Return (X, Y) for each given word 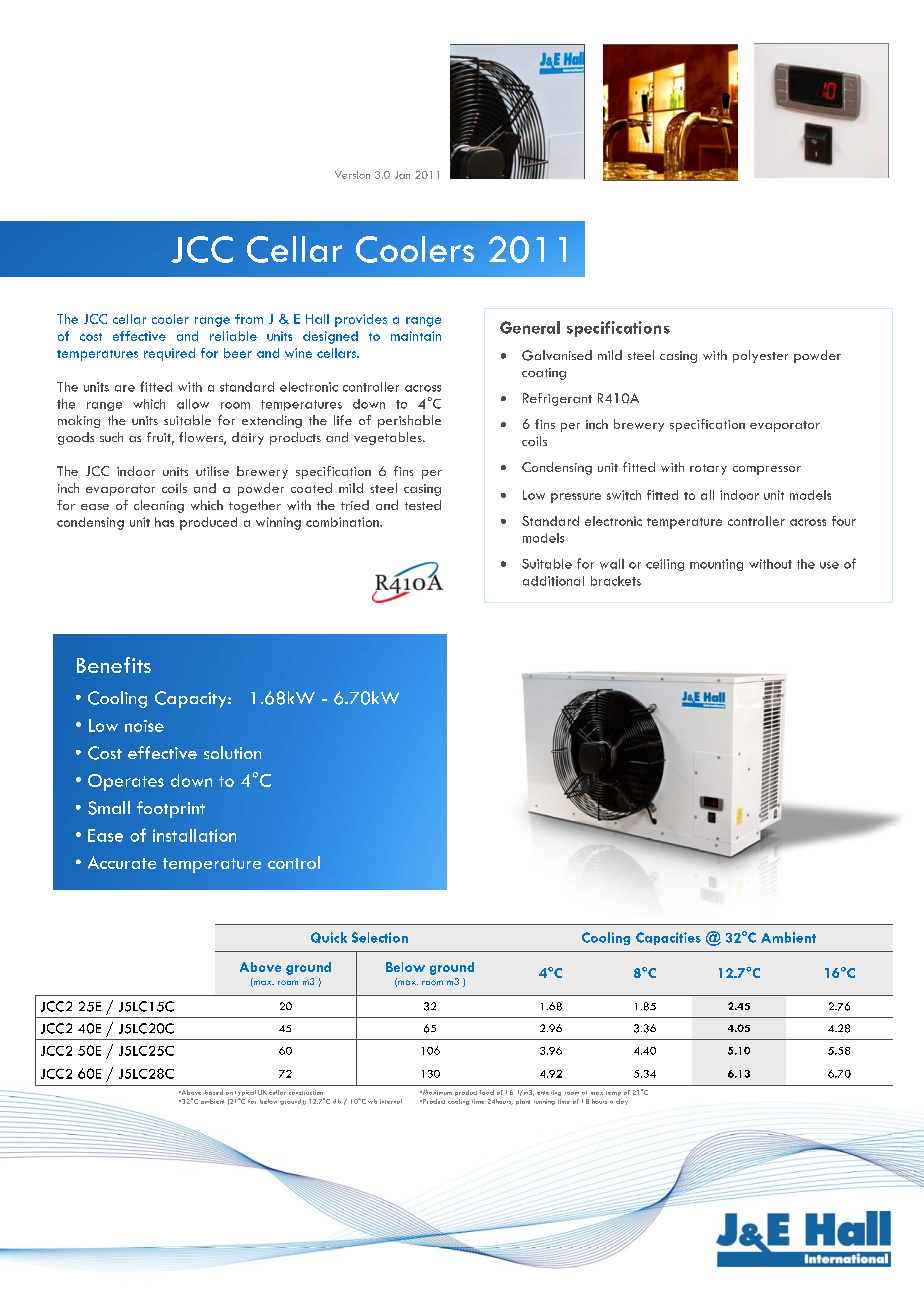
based (214, 1092)
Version (352, 175)
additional (553, 581)
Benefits (114, 665)
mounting (716, 565)
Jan (402, 175)
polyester (760, 356)
